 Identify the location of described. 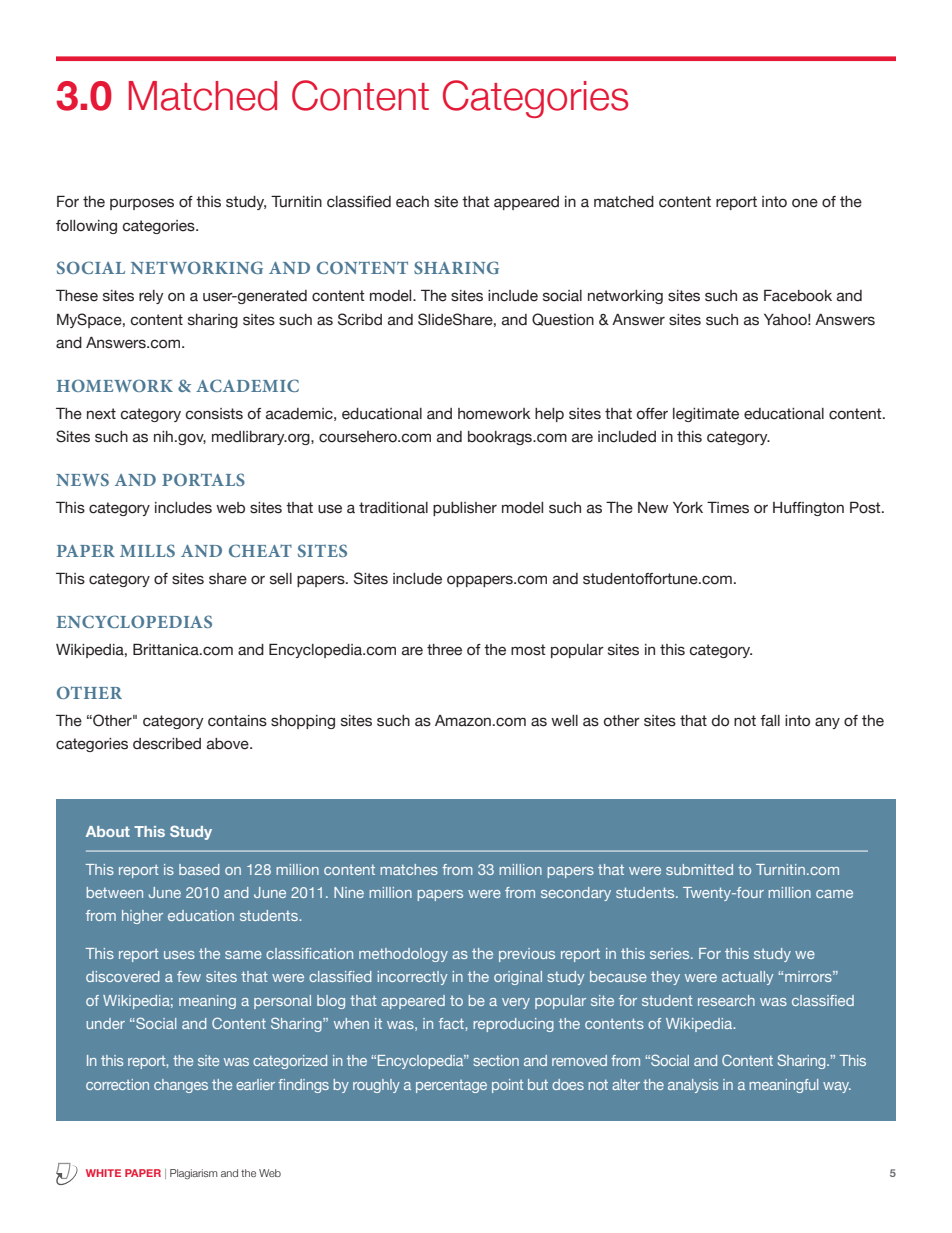
(167, 744).
